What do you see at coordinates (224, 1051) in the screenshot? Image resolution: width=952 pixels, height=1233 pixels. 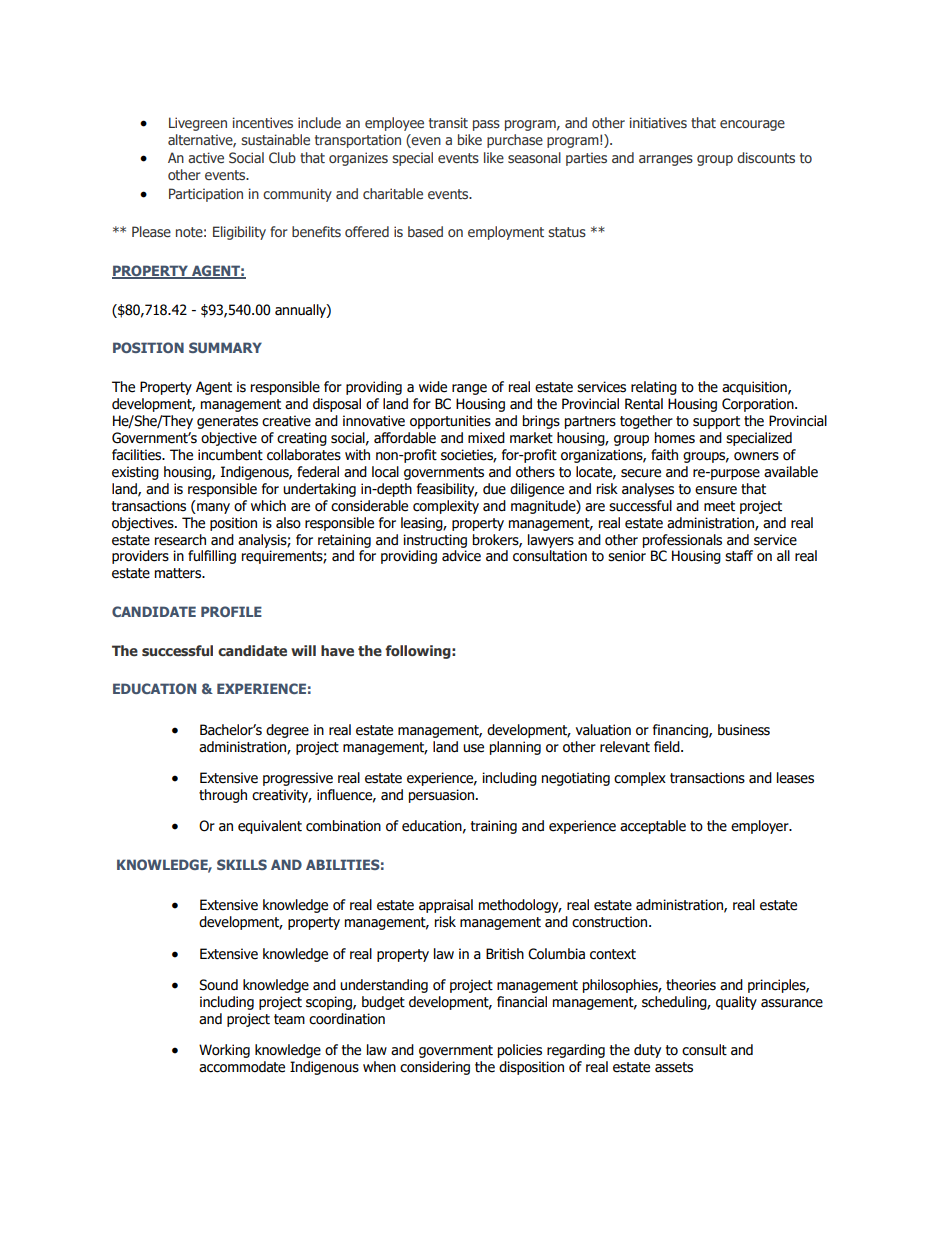 I see `Working` at bounding box center [224, 1051].
